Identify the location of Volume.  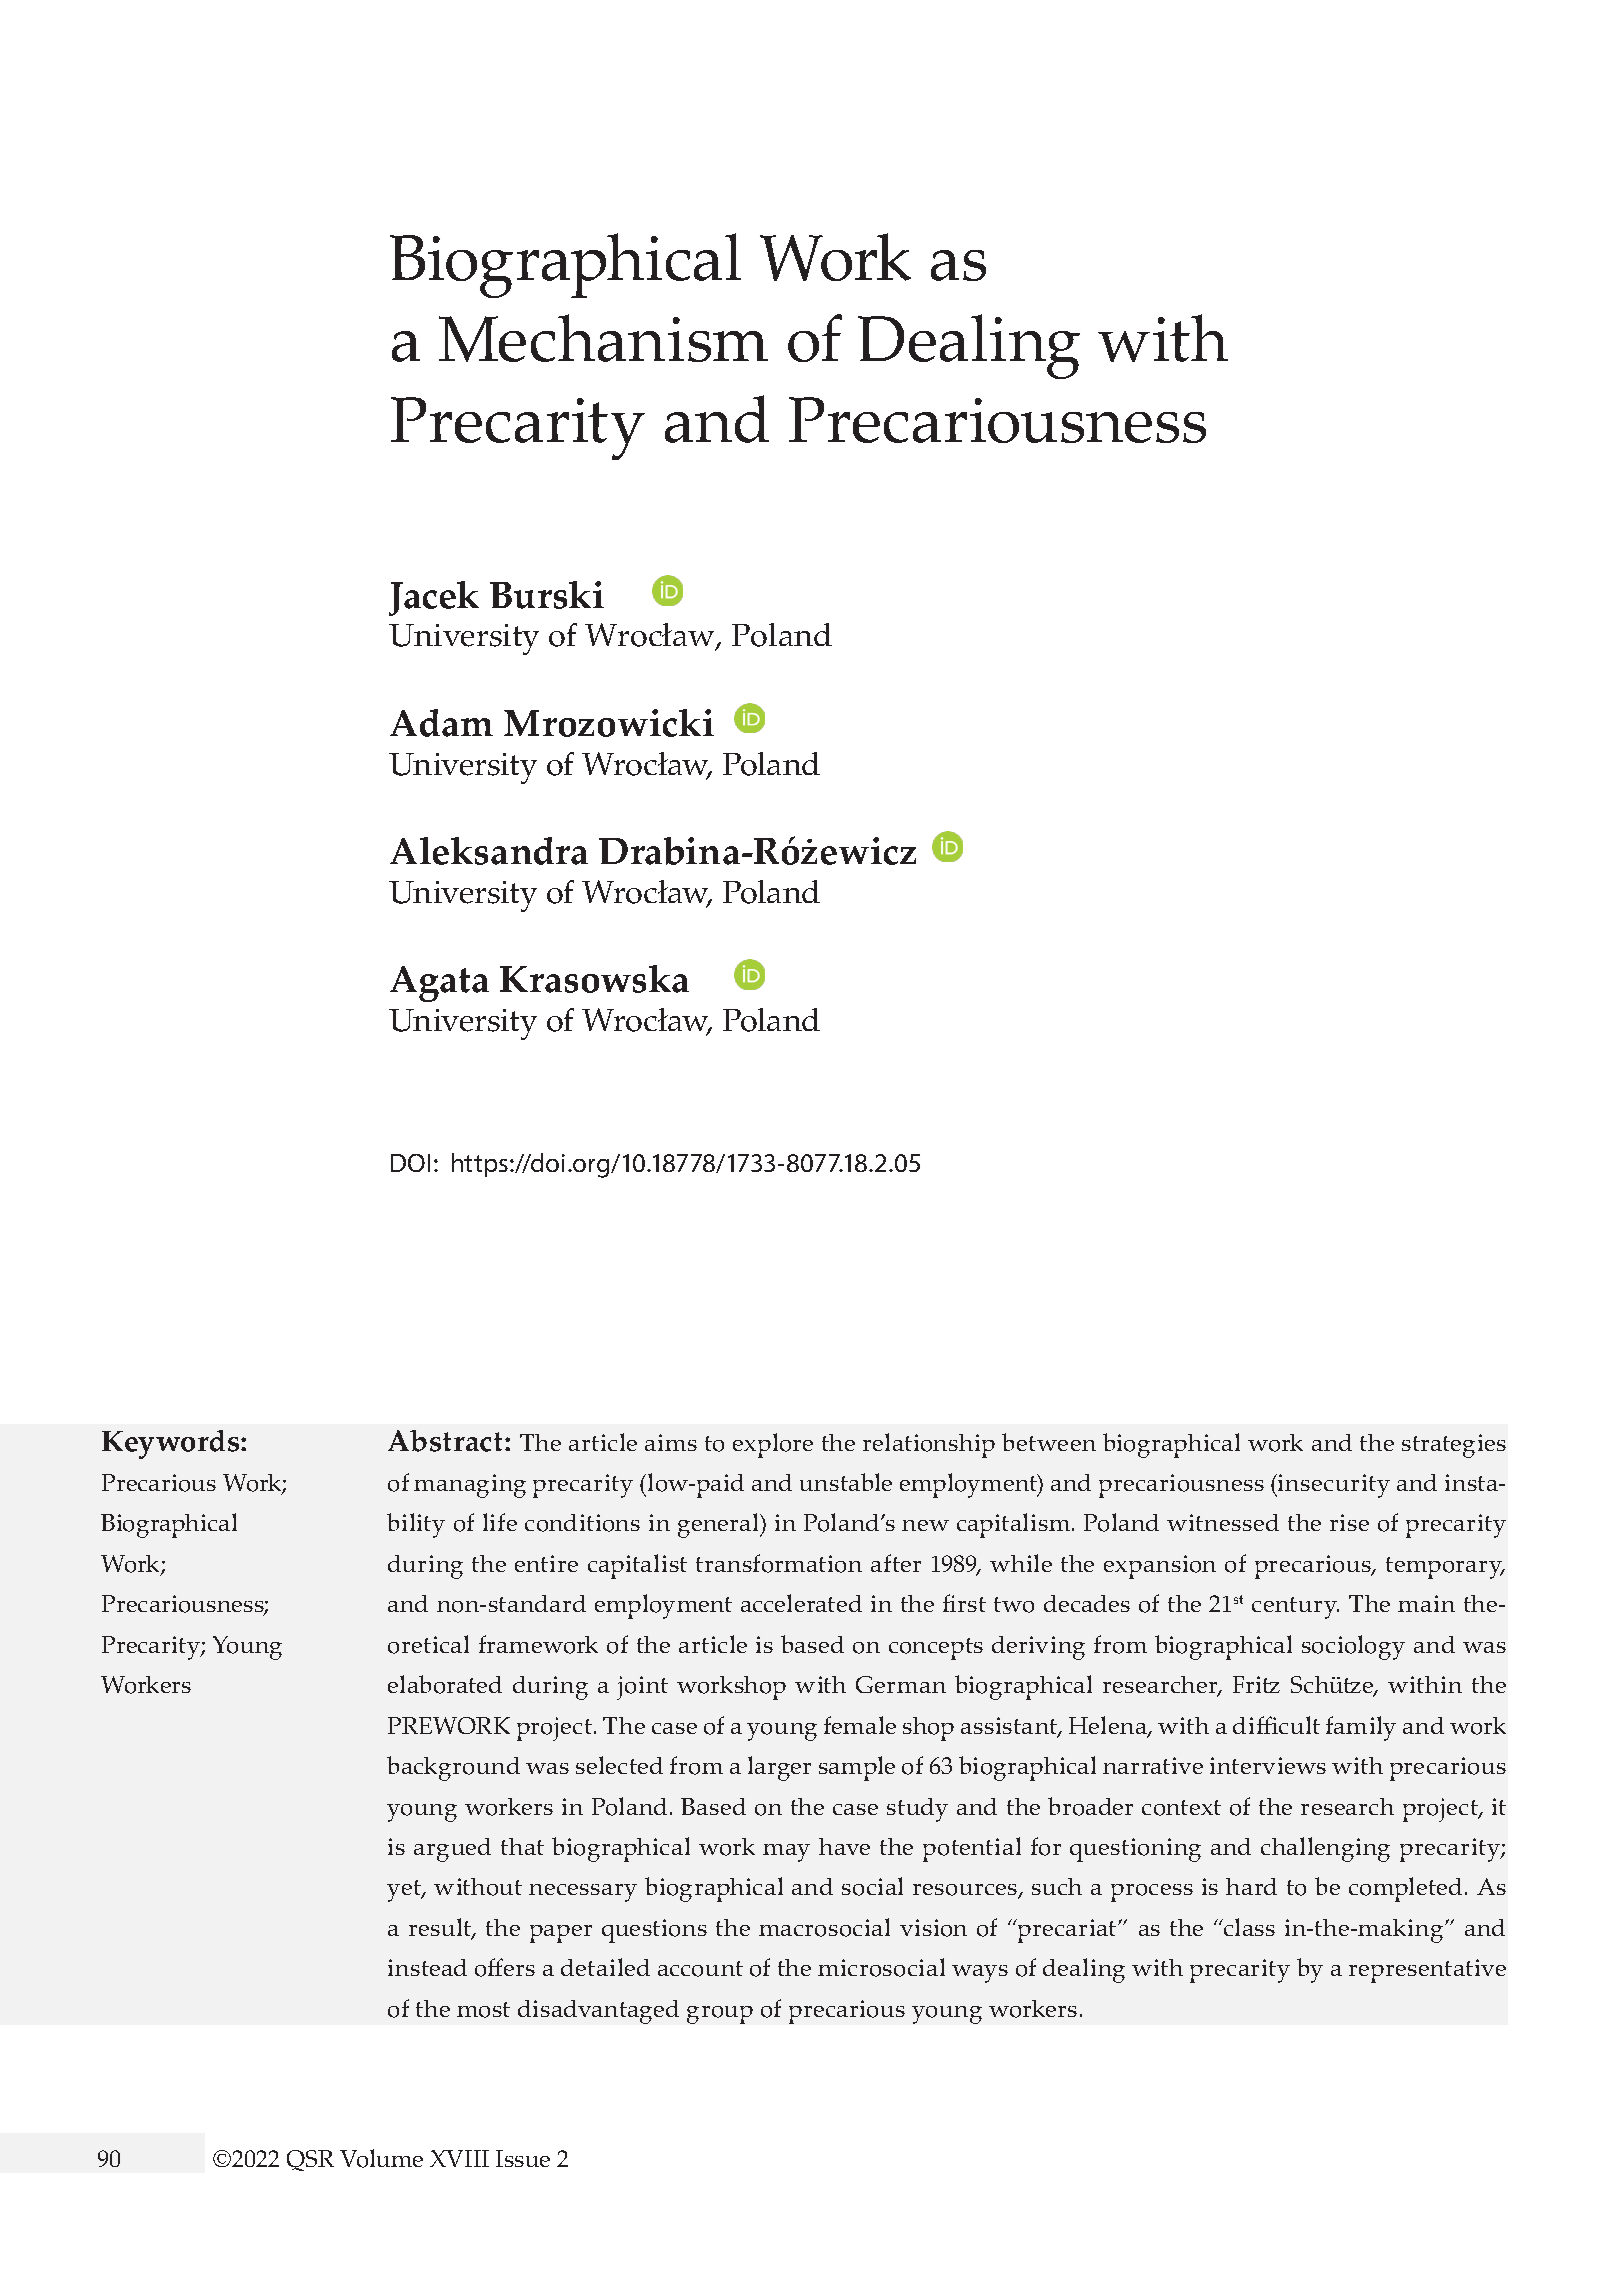
(381, 2158).
